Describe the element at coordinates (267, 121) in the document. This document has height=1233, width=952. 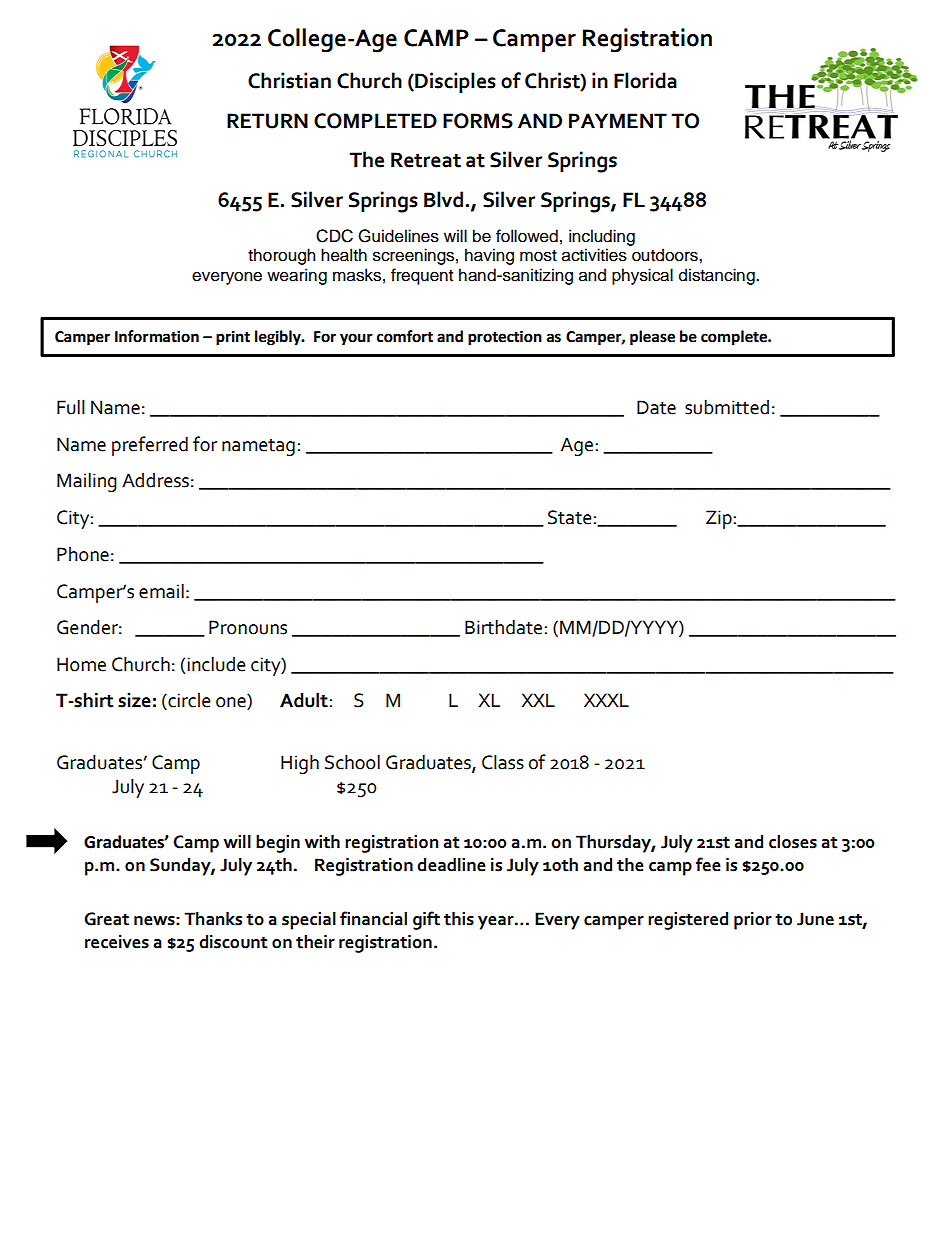
I see `RETURN` at that location.
